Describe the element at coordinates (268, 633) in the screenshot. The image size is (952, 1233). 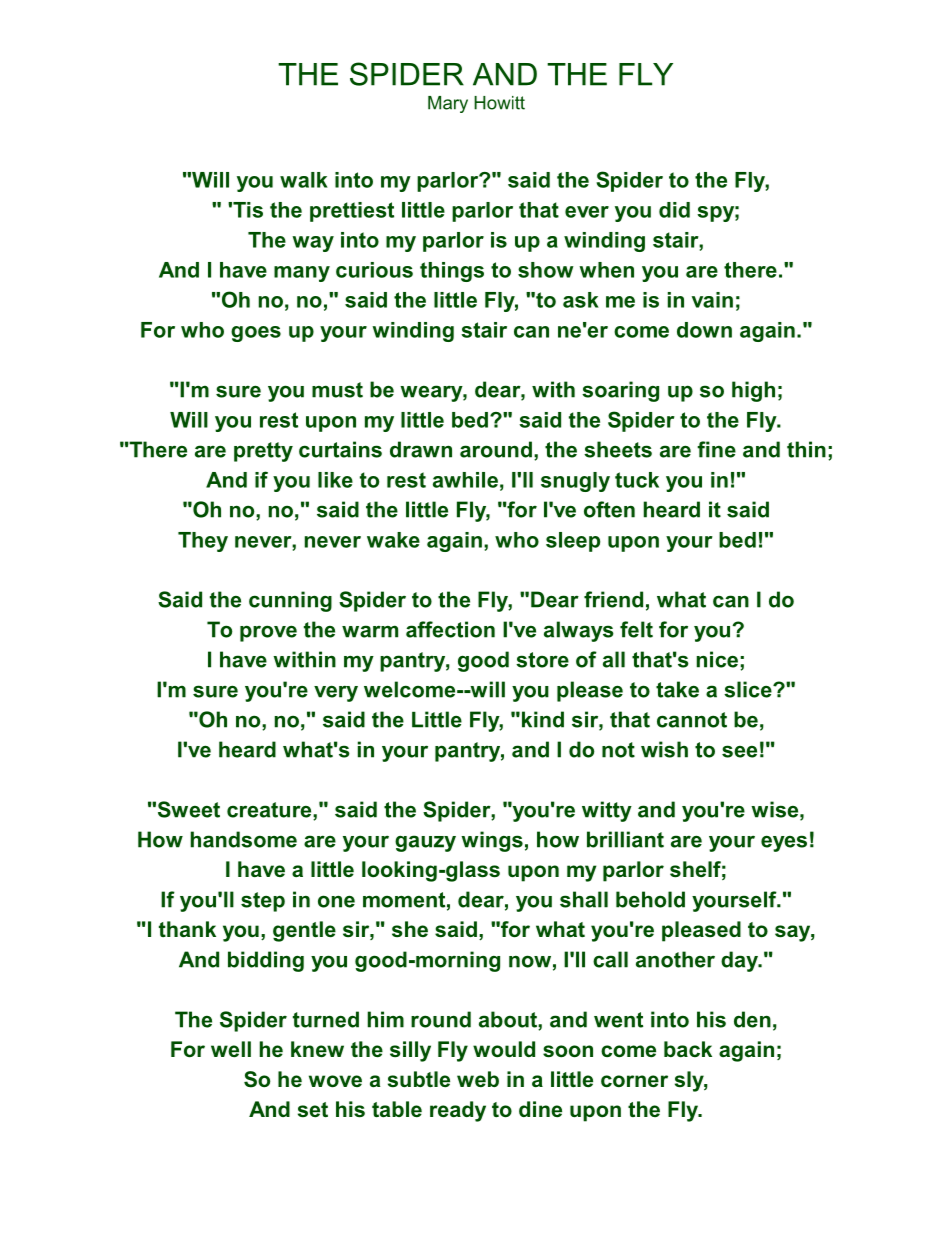
I see `prove` at that location.
